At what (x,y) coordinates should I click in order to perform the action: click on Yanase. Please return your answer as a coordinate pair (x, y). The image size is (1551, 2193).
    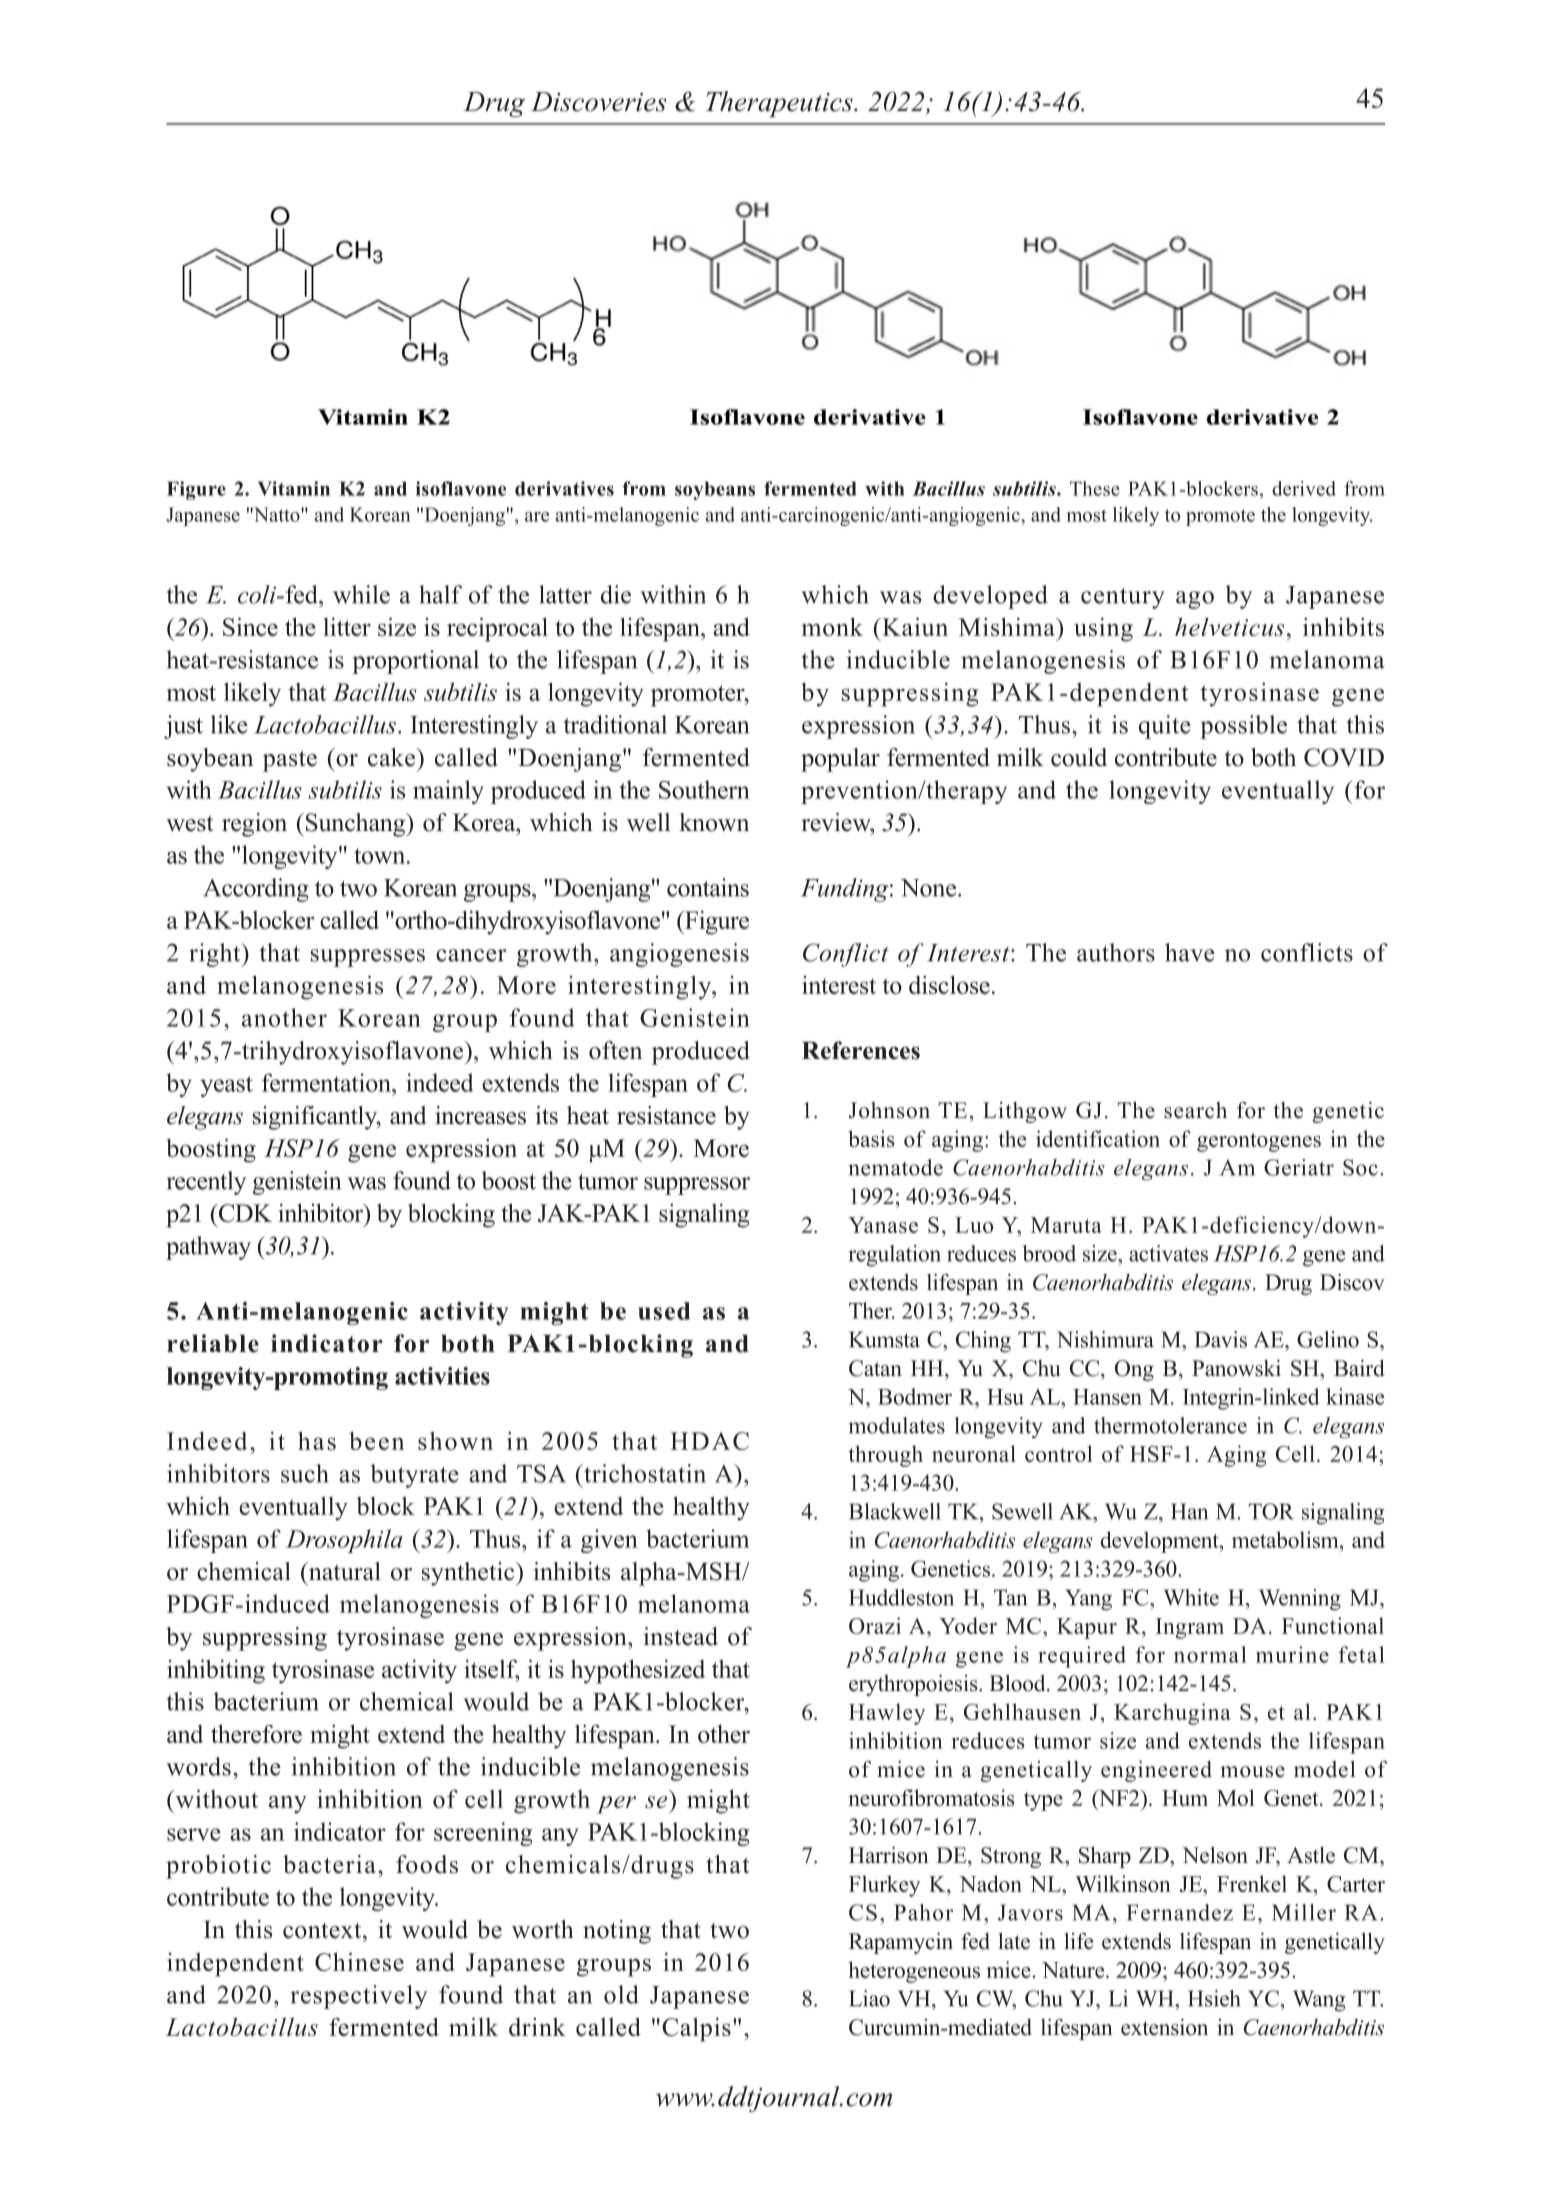
    Looking at the image, I should click on (883, 1225).
